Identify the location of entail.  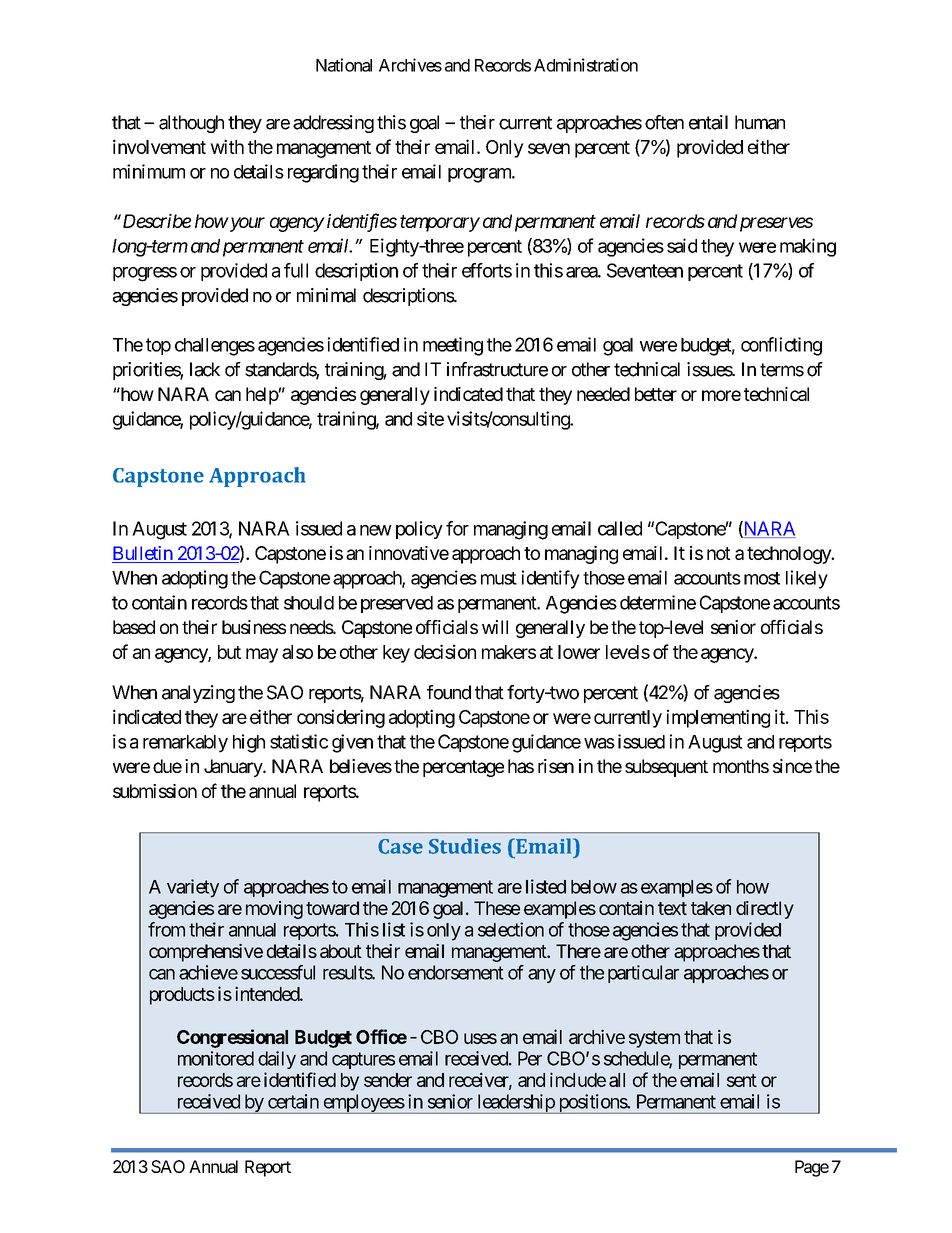
(708, 122).
